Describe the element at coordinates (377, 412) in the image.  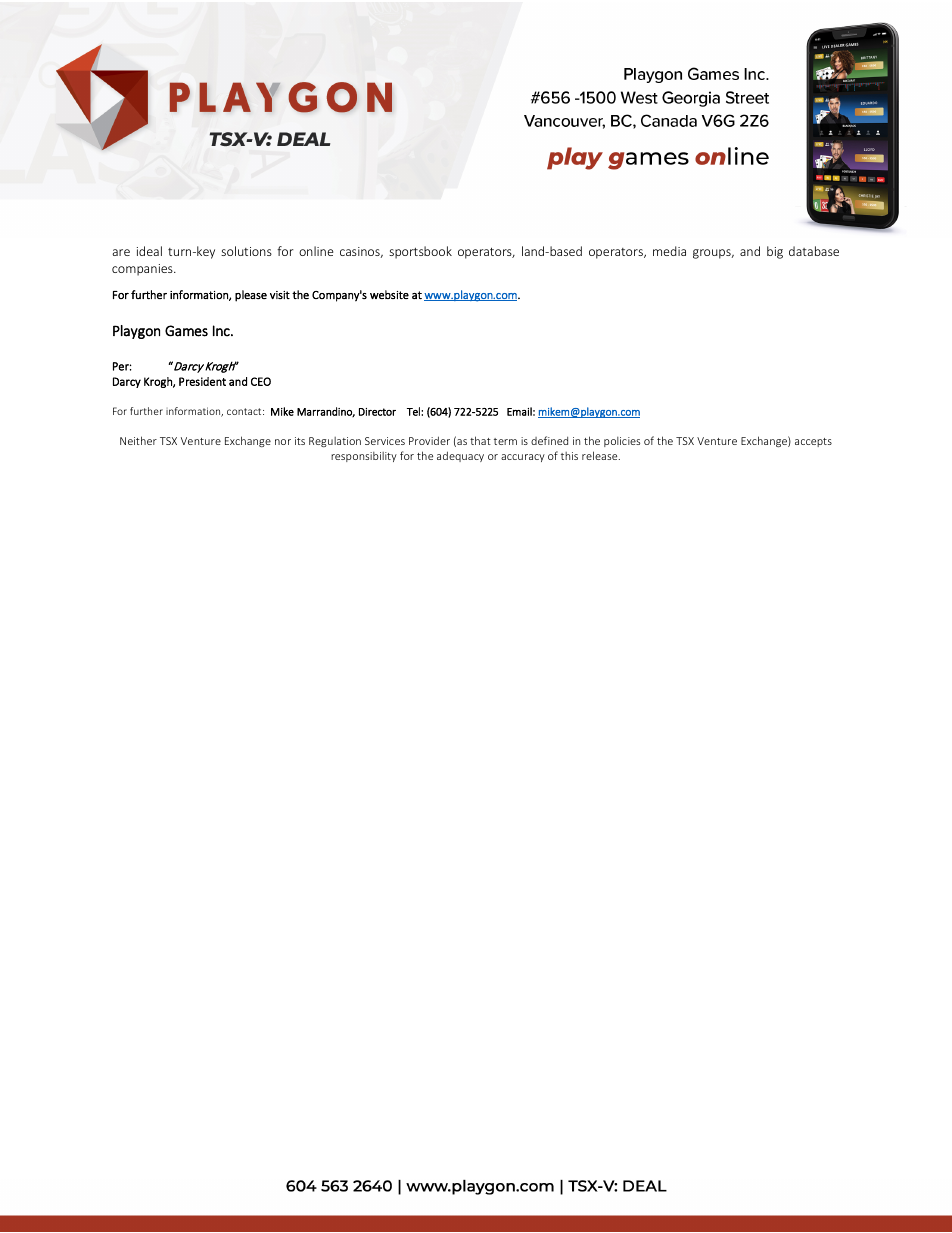
I see `Director` at that location.
